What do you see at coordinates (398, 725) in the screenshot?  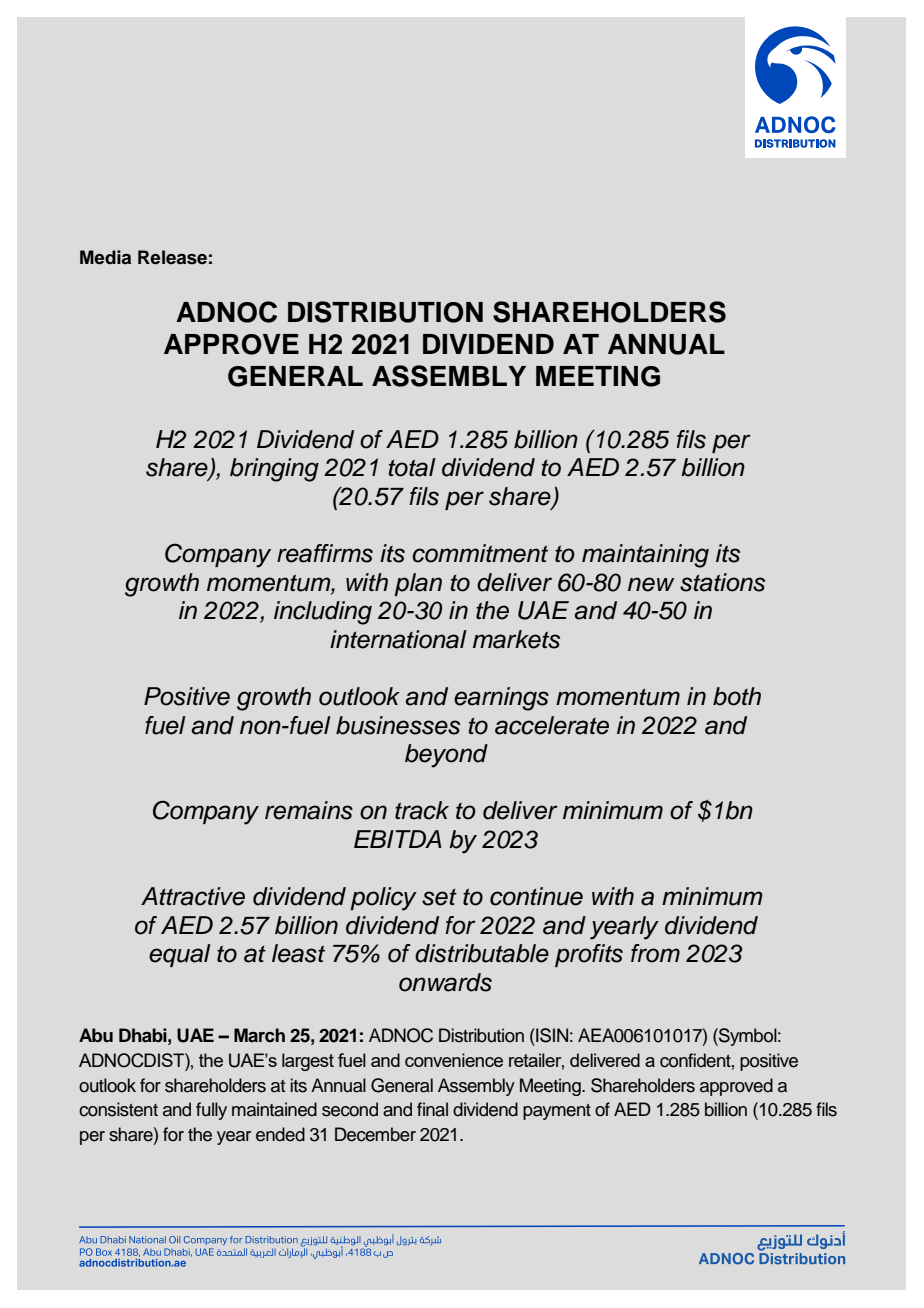 I see `businesses` at bounding box center [398, 725].
